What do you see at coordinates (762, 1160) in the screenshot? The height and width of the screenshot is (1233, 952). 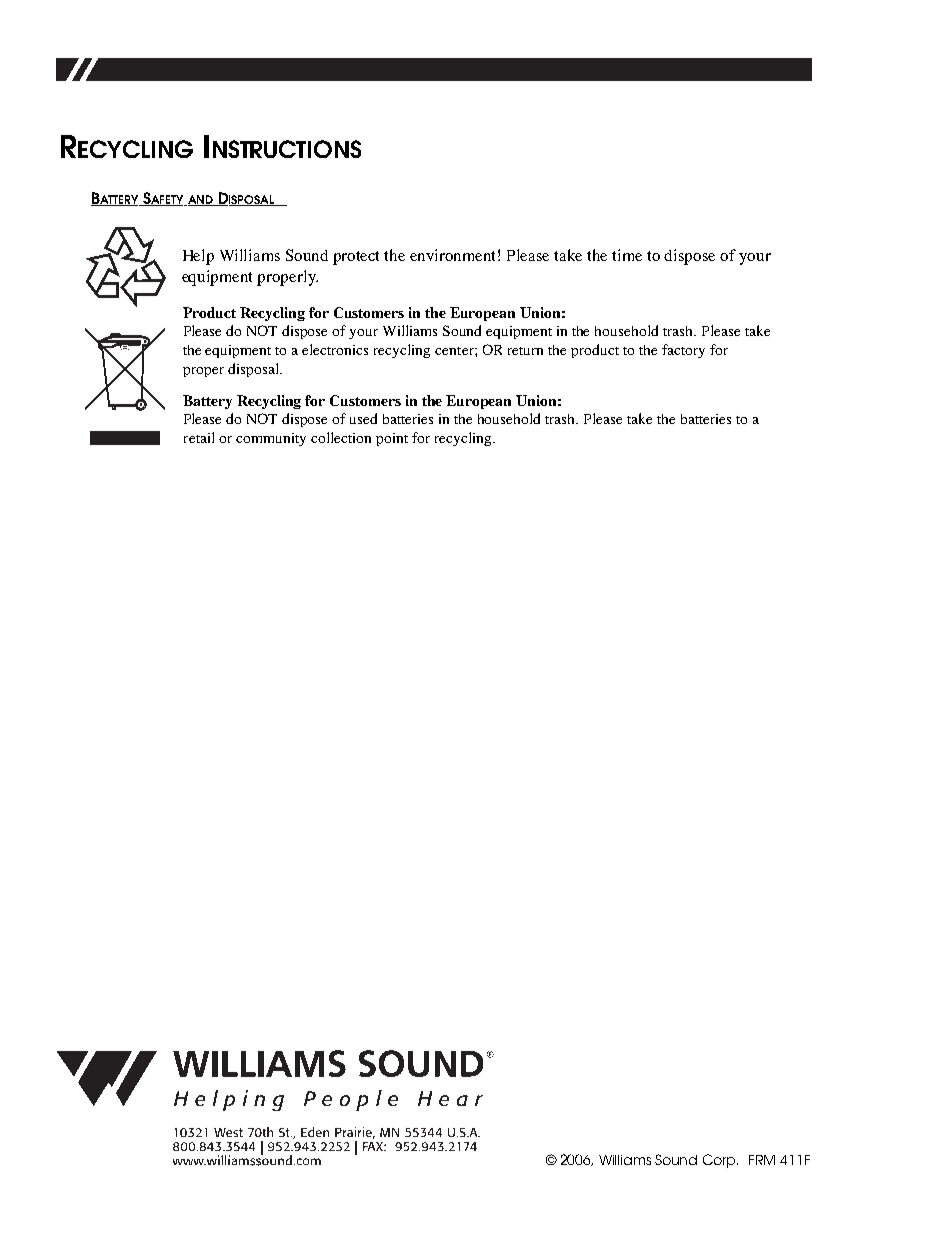 I see `FRM` at bounding box center [762, 1160].
